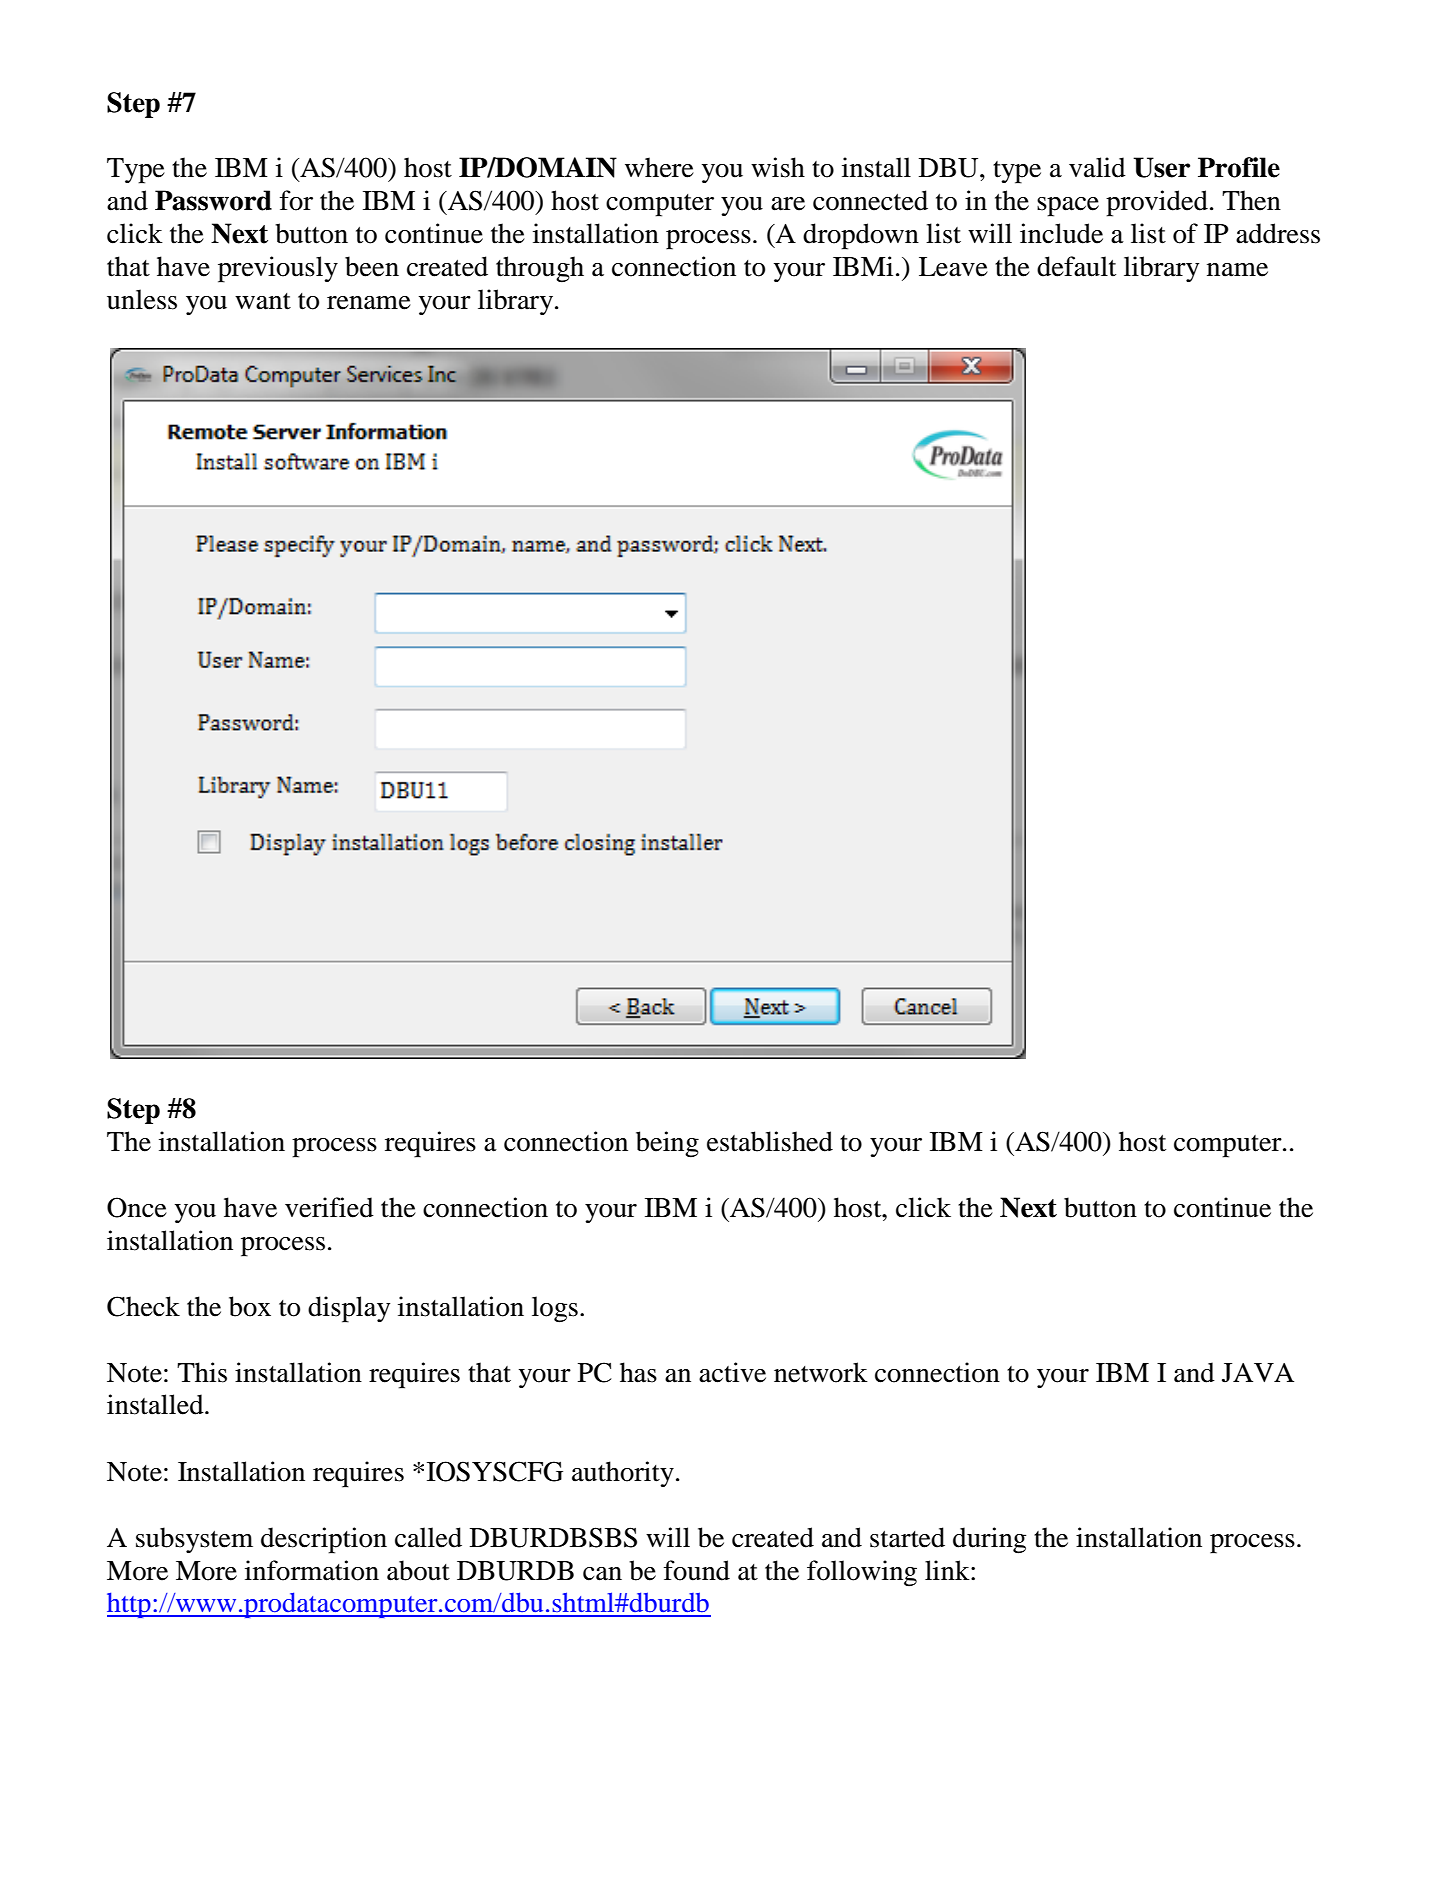 Image resolution: width=1455 pixels, height=1883 pixels. I want to click on during, so click(989, 1540).
